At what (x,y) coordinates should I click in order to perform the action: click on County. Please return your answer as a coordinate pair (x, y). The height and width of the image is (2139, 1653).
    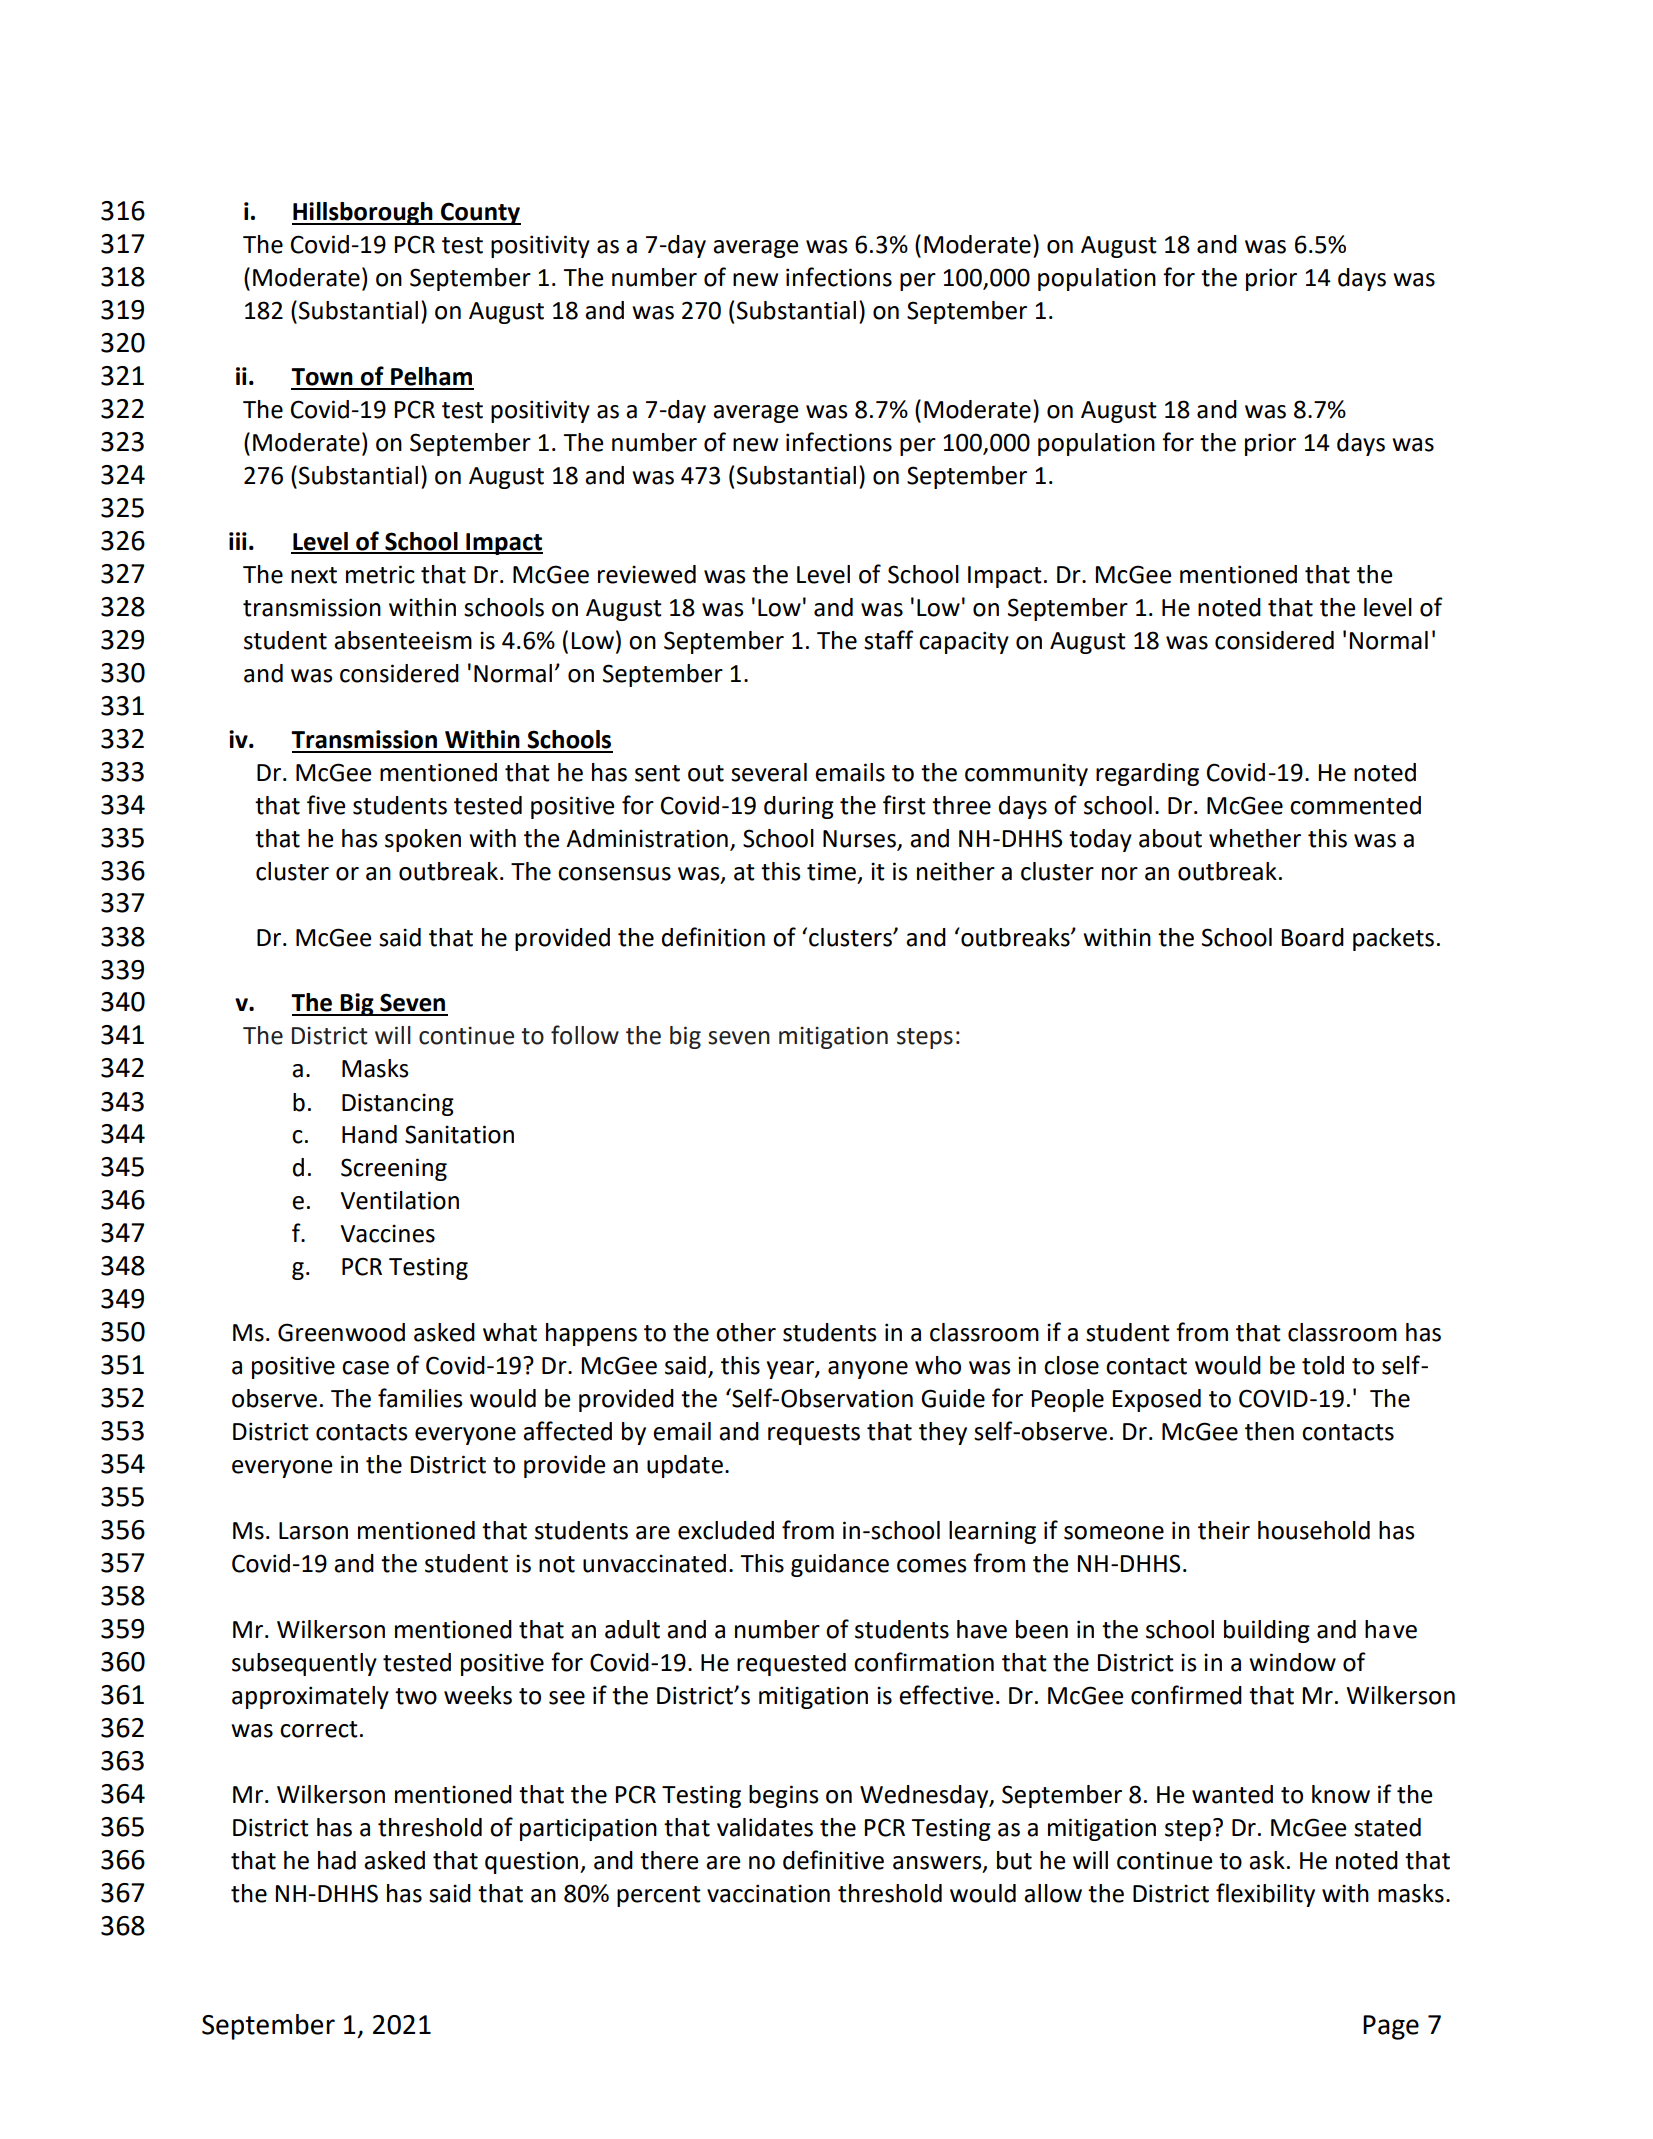
    Looking at the image, I should click on (480, 213).
